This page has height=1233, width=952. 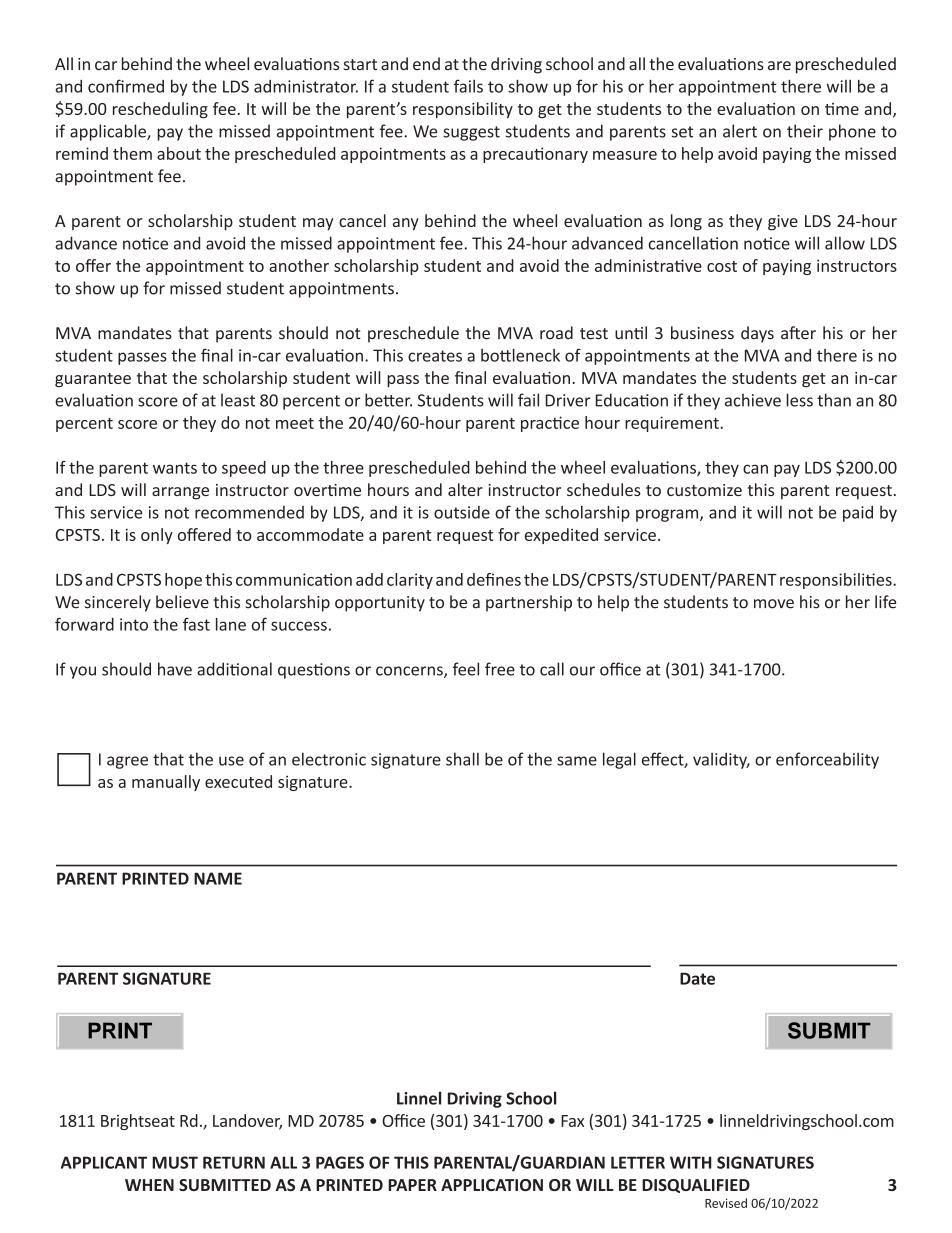 What do you see at coordinates (160, 110) in the page?
I see `rescheduling` at bounding box center [160, 110].
